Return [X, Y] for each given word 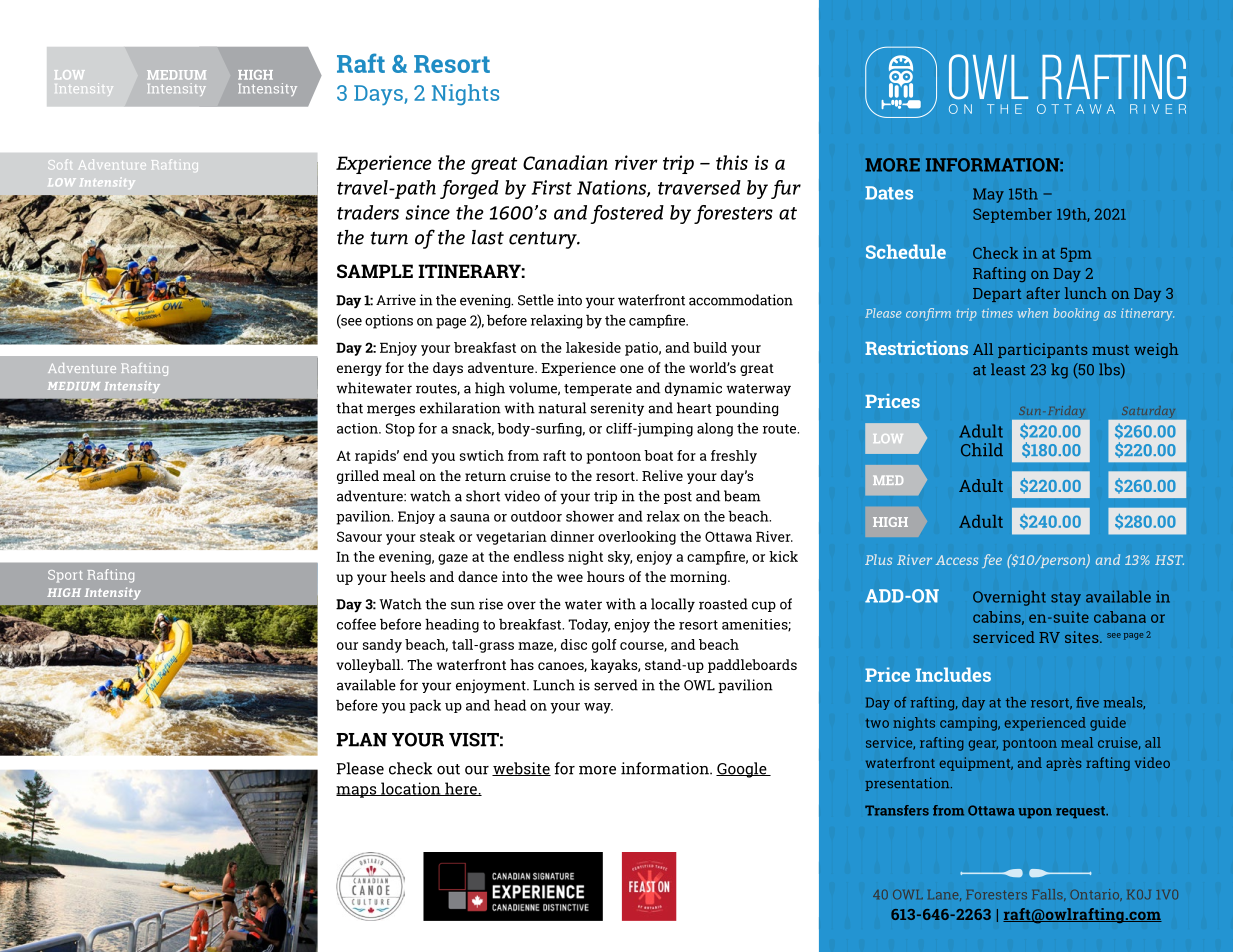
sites [1083, 637]
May [988, 195]
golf [604, 646]
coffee [356, 624]
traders [368, 212]
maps [357, 792]
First [552, 187]
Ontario [1096, 895]
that [349, 408]
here [461, 789]
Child [982, 450]
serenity [617, 409]
